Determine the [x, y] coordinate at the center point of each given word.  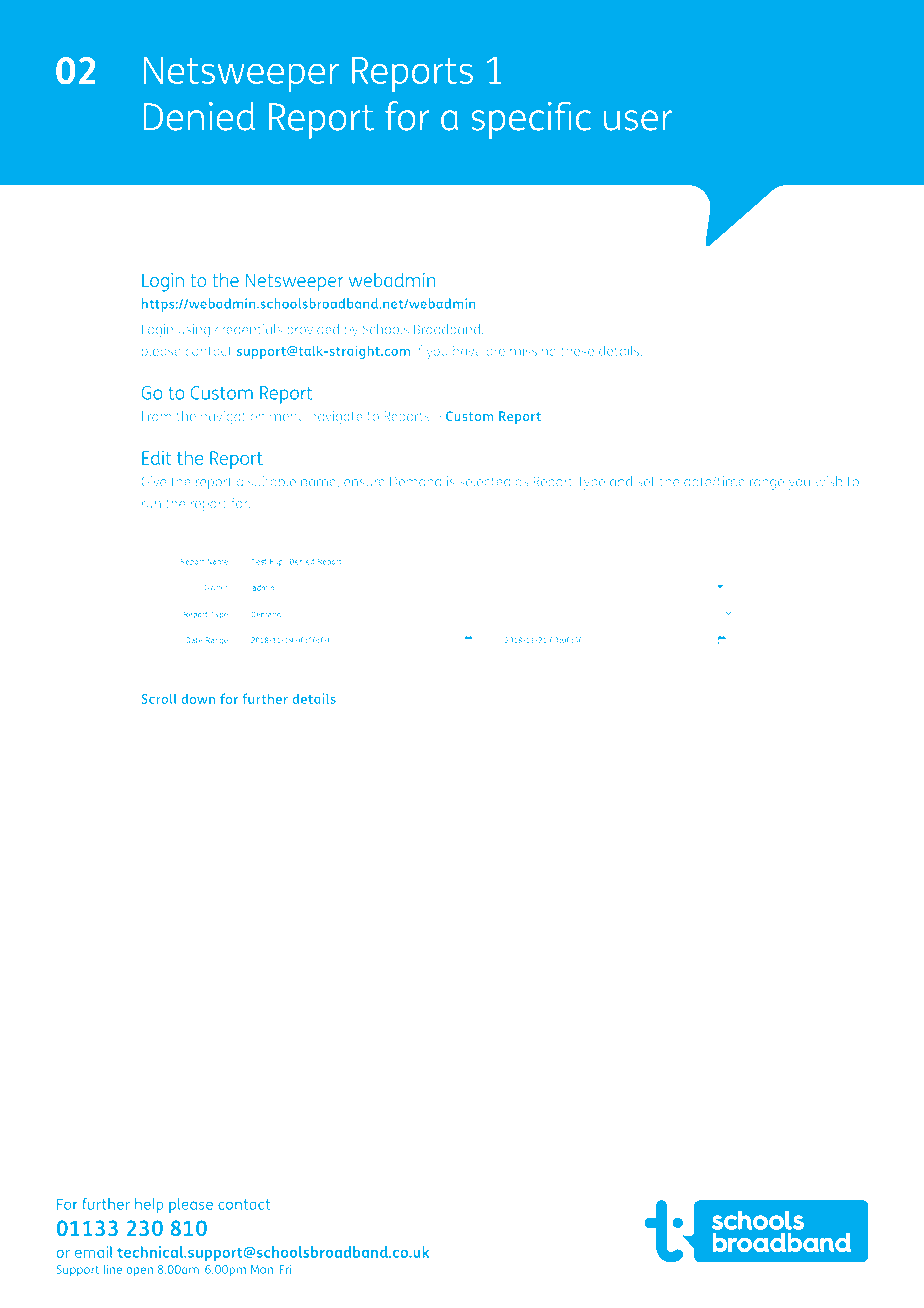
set [646, 482]
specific [531, 120]
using [194, 331]
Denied [199, 116]
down [198, 698]
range [767, 484]
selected [485, 481]
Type [591, 483]
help [149, 1205]
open [139, 1272]
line [112, 1269]
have [467, 350]
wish [828, 481]
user [638, 120]
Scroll [159, 698]
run [151, 505]
